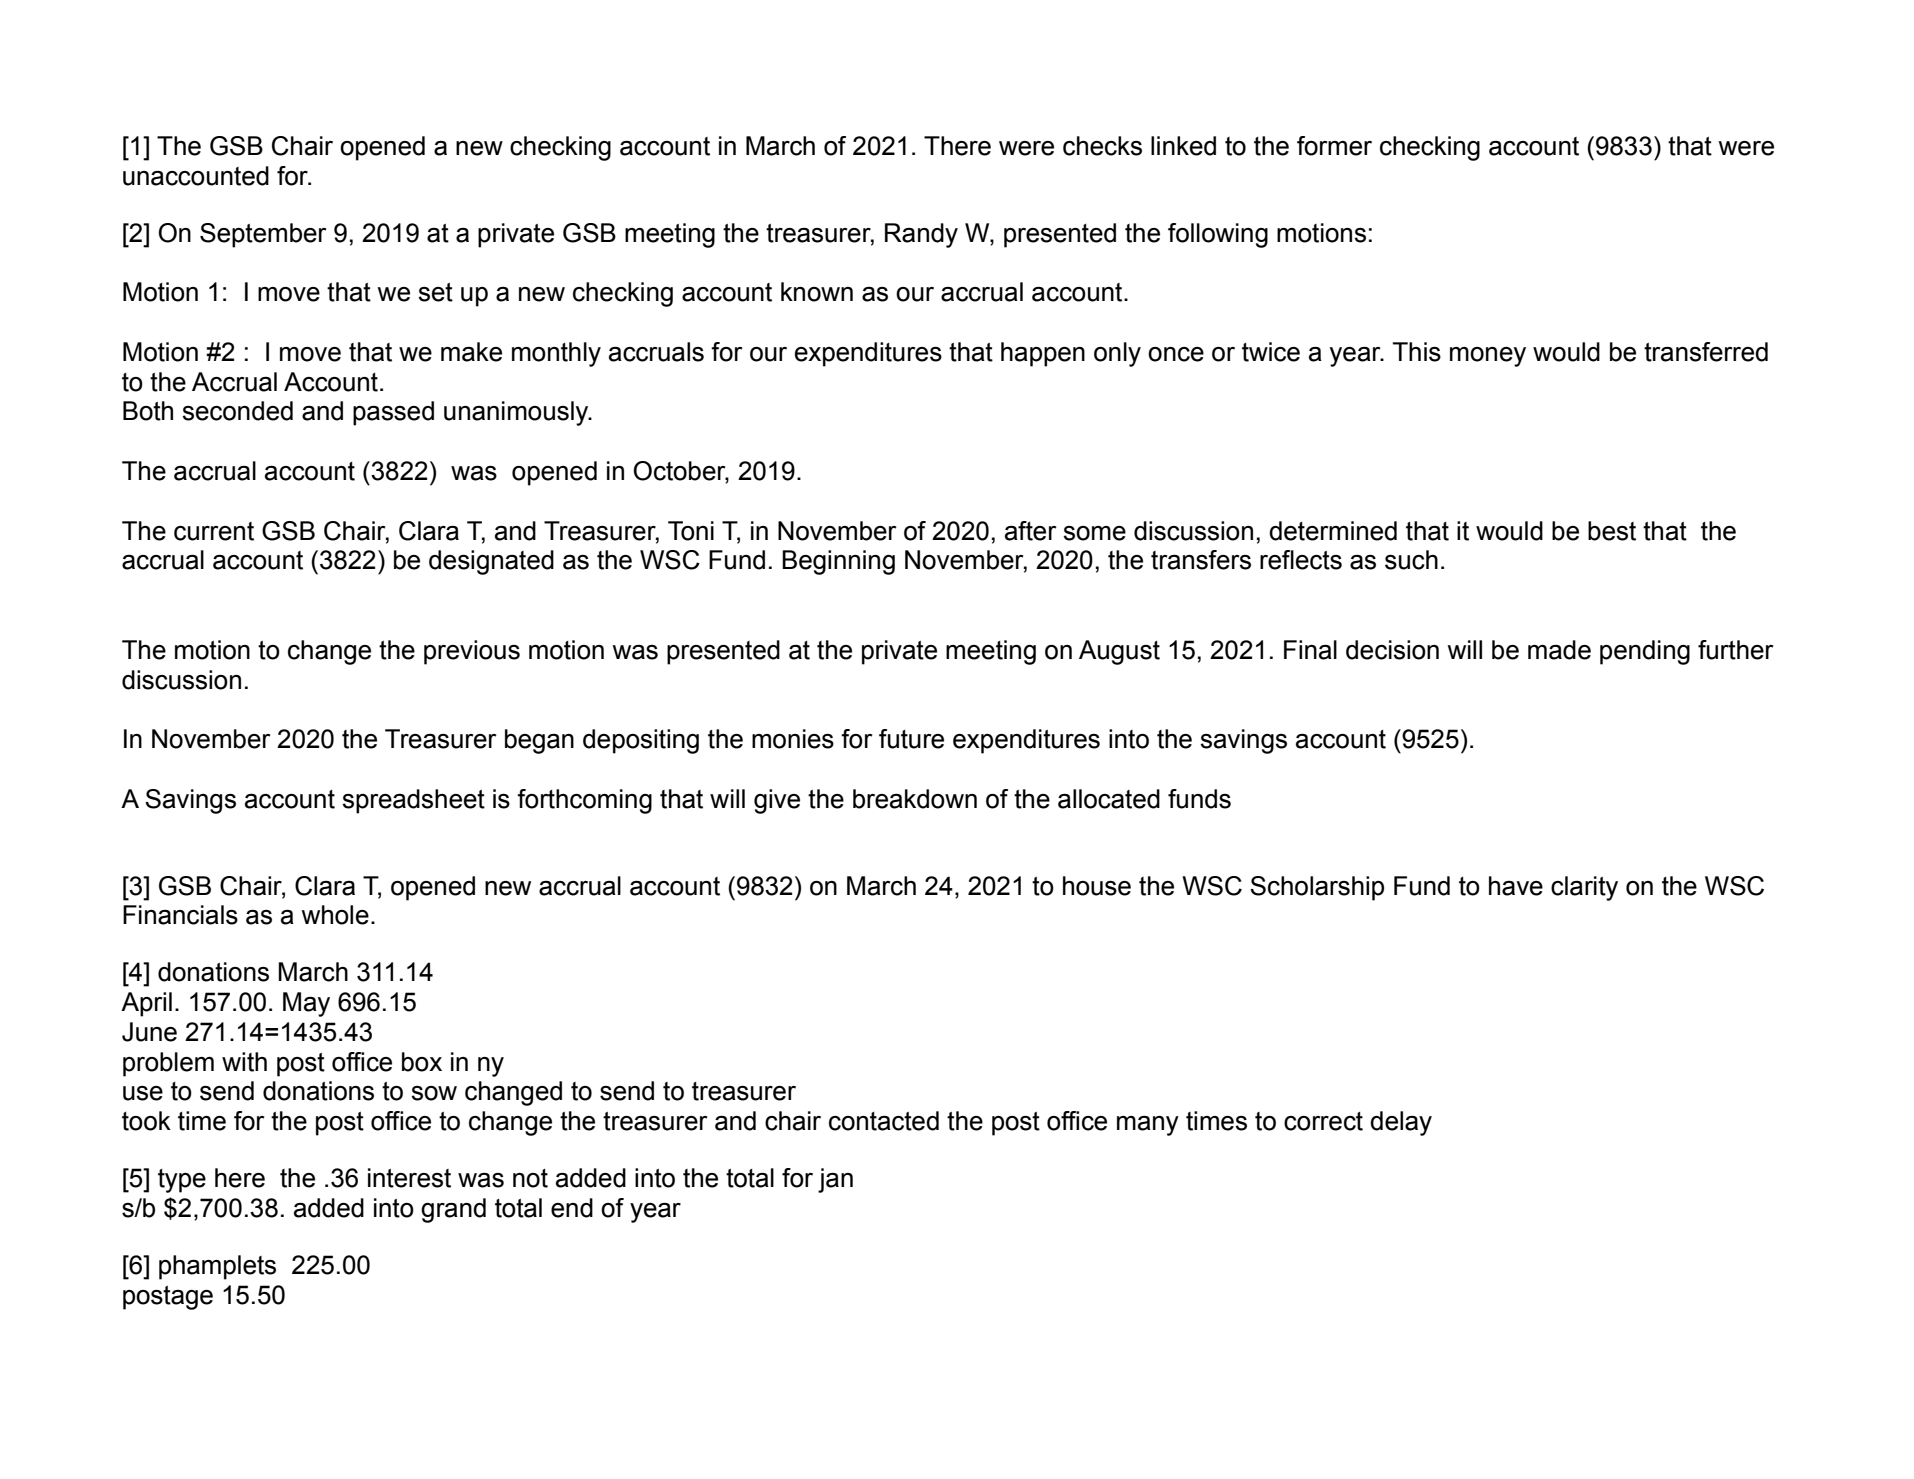 The height and width of the page is (1479, 1914). Describe the element at coordinates (1334, 146) in the page. I see `former` at that location.
